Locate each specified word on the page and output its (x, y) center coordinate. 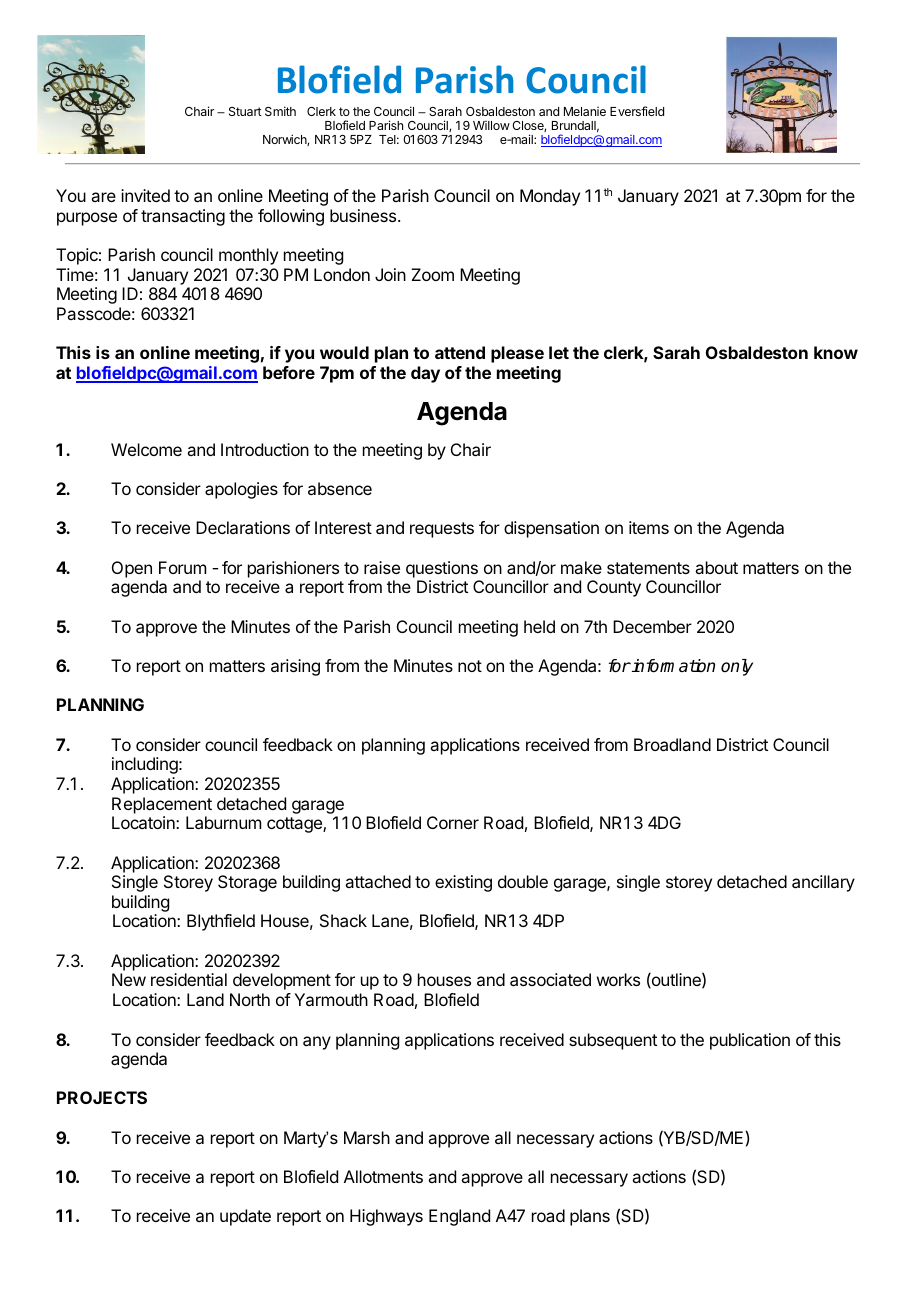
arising (295, 667)
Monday (550, 197)
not (470, 666)
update (245, 1217)
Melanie (585, 111)
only (737, 667)
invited (145, 195)
